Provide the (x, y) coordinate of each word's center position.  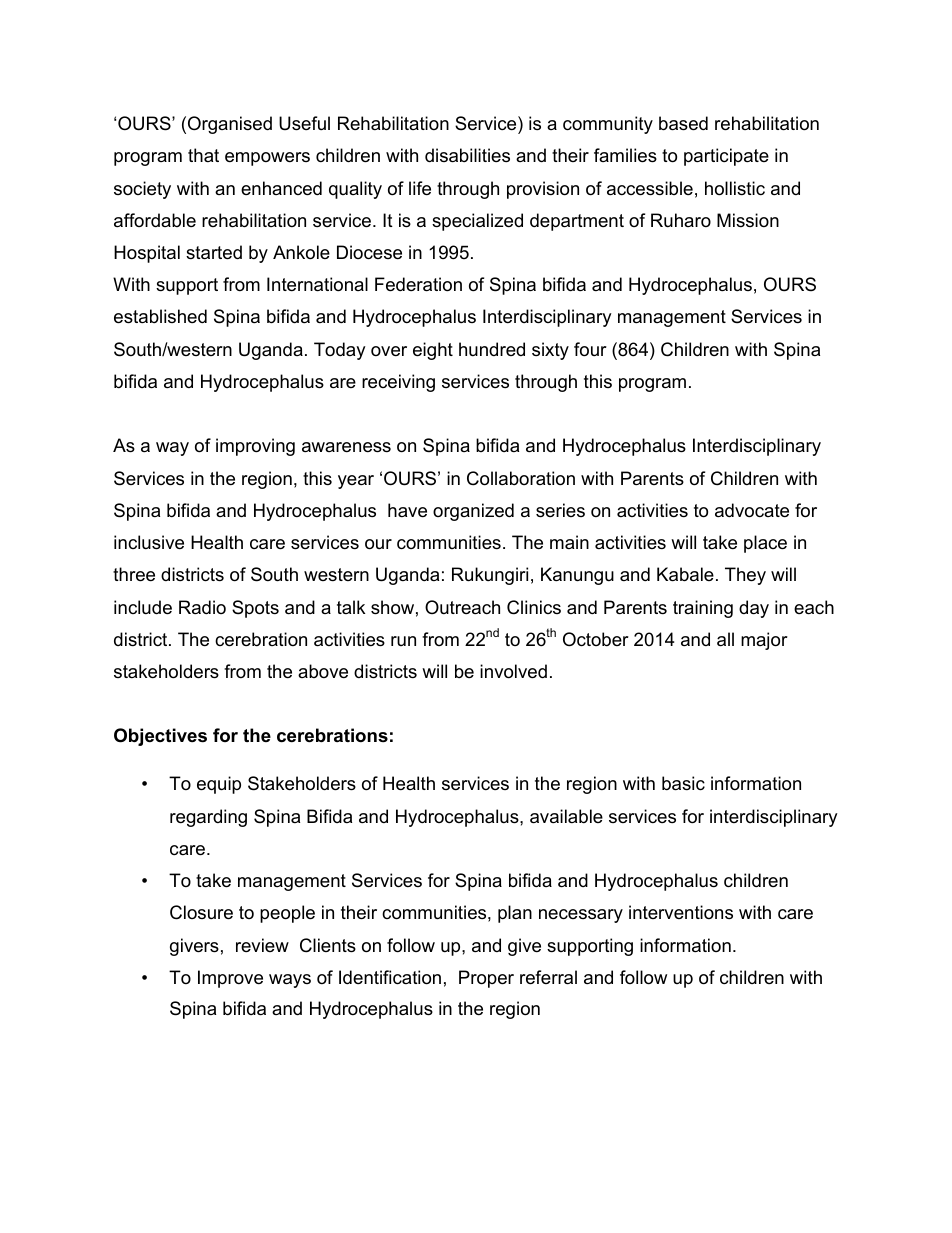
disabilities (467, 155)
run (403, 641)
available (566, 816)
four (590, 349)
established (160, 316)
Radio (202, 607)
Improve (230, 979)
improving (255, 447)
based (683, 123)
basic (683, 783)
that (203, 155)
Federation (418, 284)
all (725, 639)
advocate (752, 510)
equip (219, 785)
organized (473, 512)
